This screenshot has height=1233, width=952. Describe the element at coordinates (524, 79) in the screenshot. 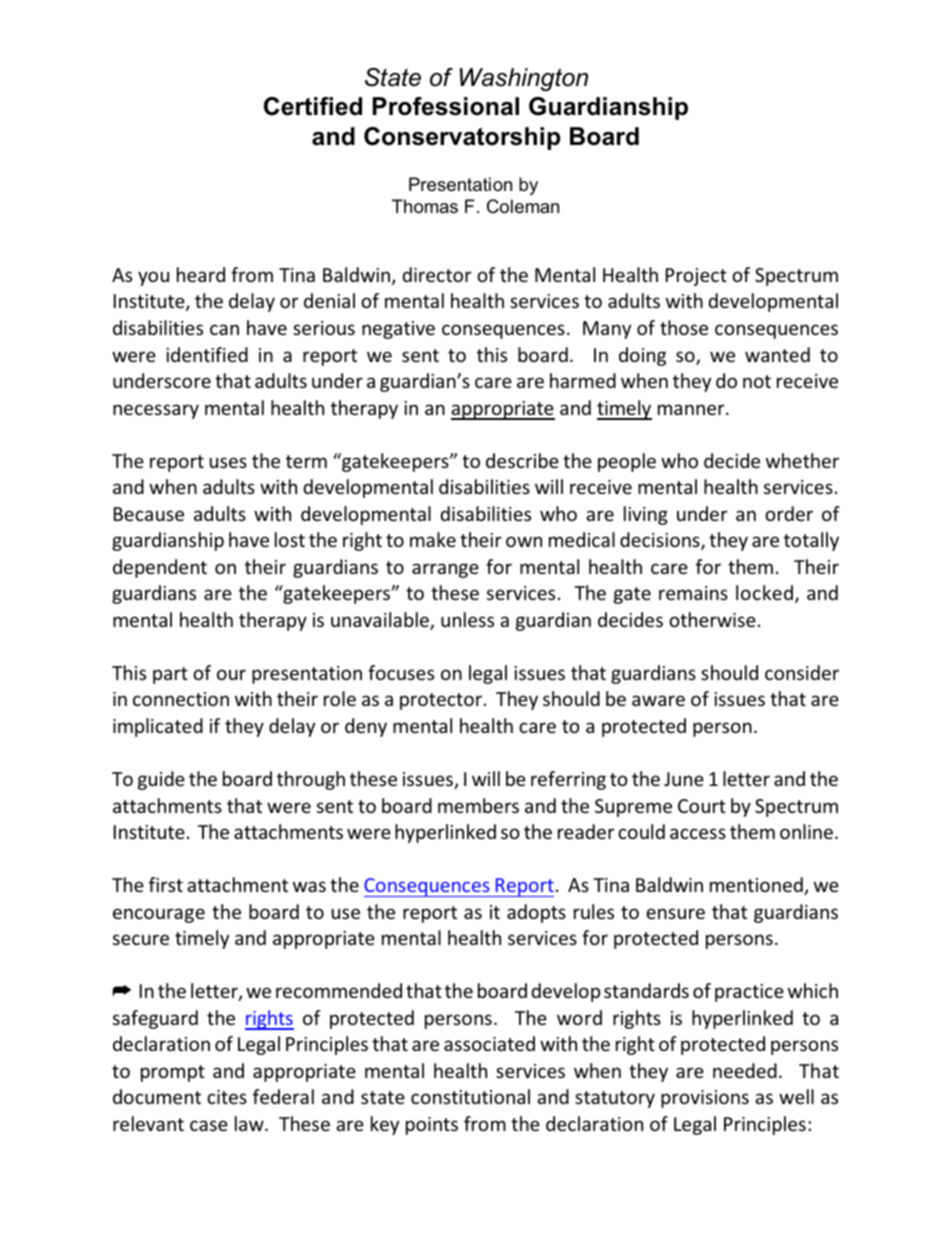

I see `Washington` at that location.
